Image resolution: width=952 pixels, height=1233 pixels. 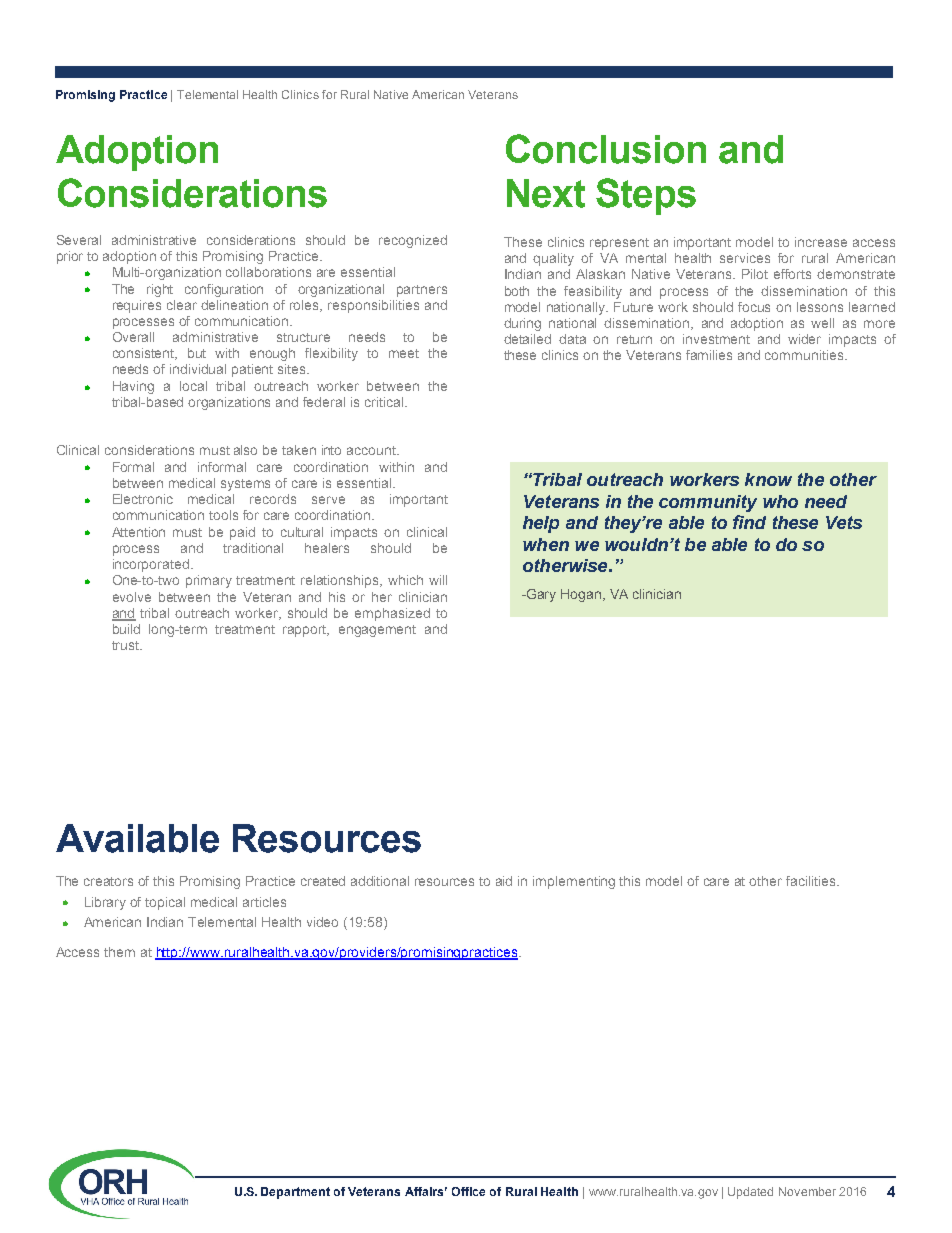 What do you see at coordinates (768, 479) in the image?
I see `know` at bounding box center [768, 479].
